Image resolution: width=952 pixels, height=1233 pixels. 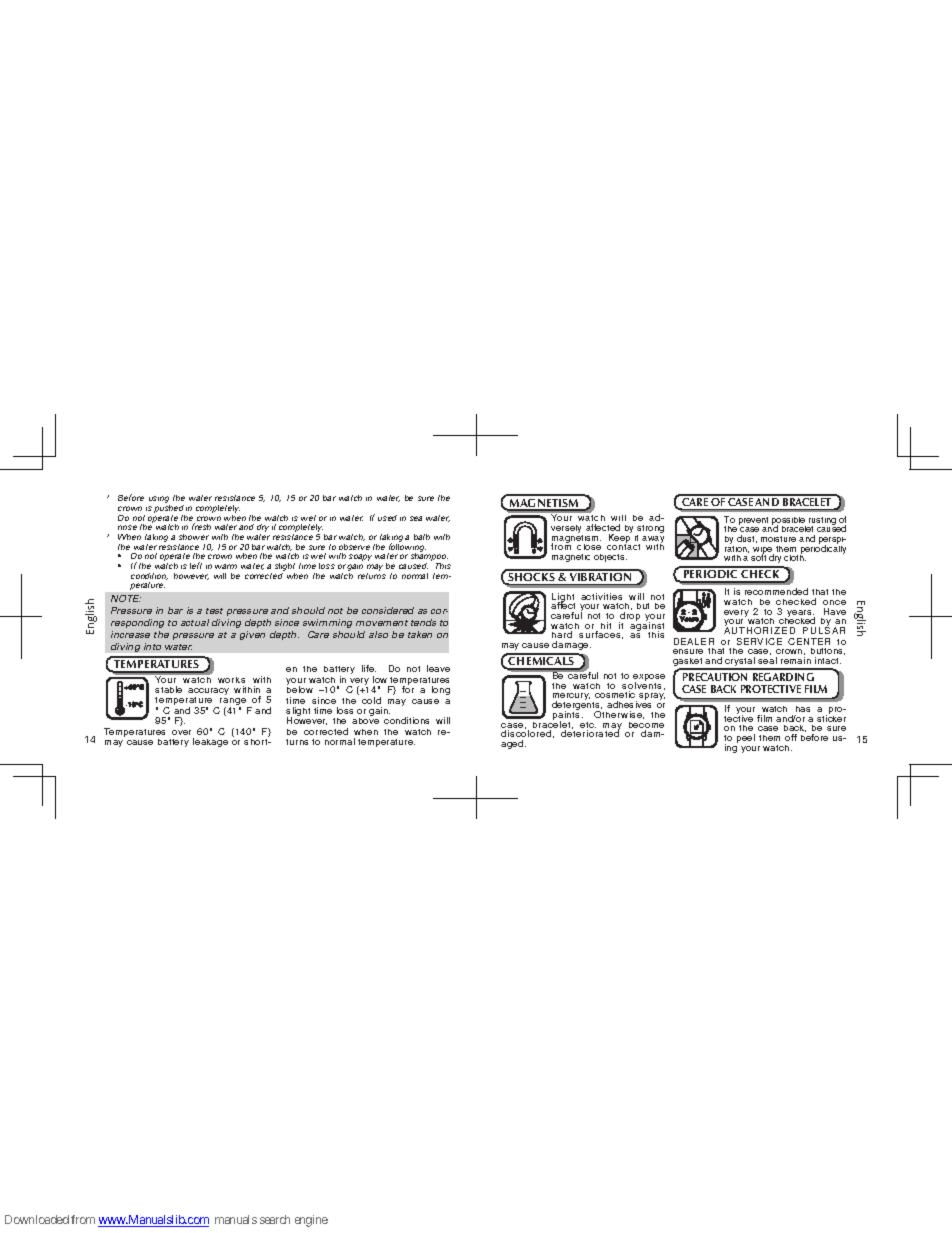 I want to click on above, so click(x=365, y=721).
